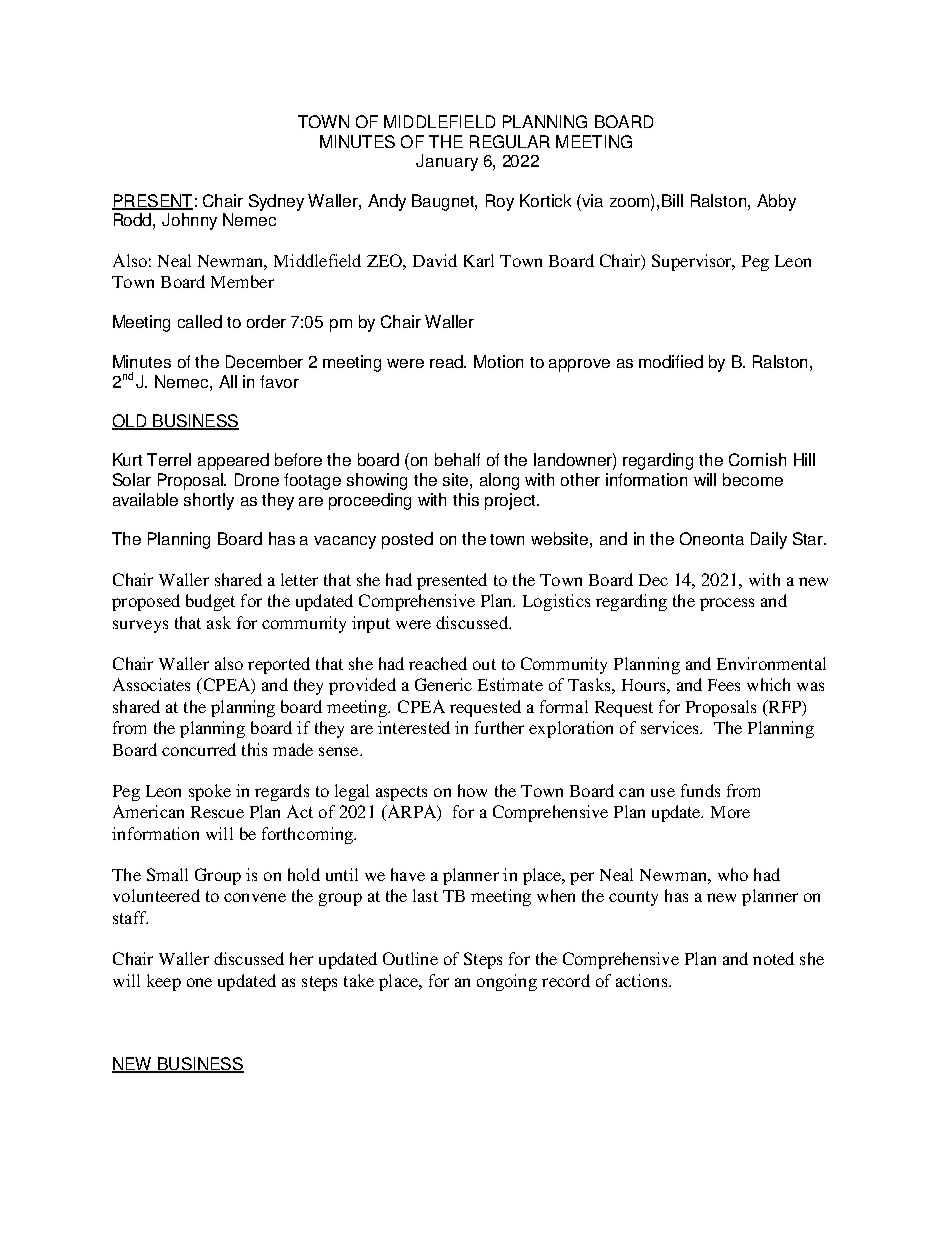 The height and width of the screenshot is (1233, 952). I want to click on noted, so click(773, 958).
